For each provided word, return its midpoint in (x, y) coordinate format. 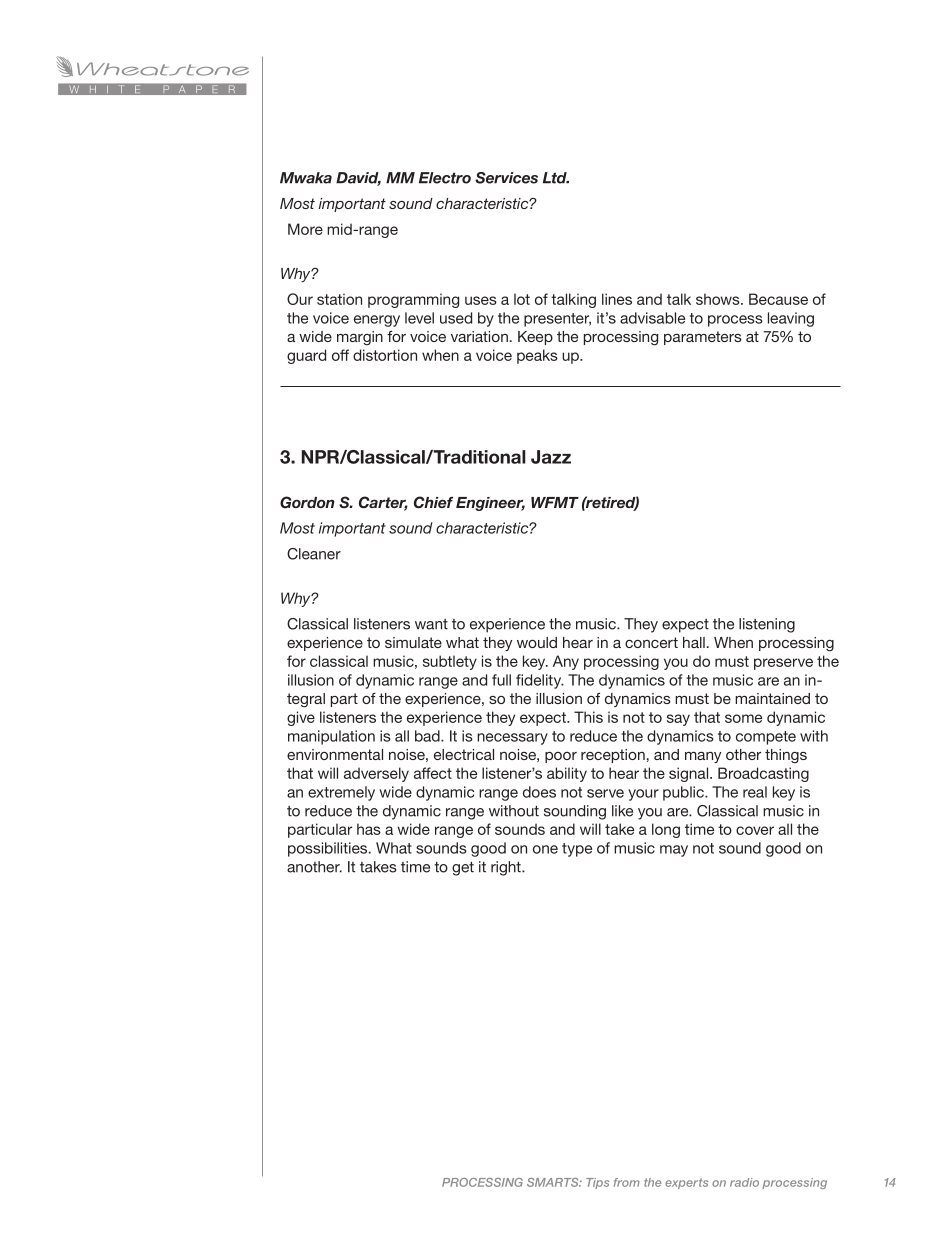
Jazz (551, 457)
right (507, 868)
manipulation (331, 737)
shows (719, 299)
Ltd (556, 178)
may (674, 851)
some (743, 718)
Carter (383, 503)
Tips (597, 1183)
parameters (703, 338)
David (358, 179)
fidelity (540, 681)
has (369, 829)
